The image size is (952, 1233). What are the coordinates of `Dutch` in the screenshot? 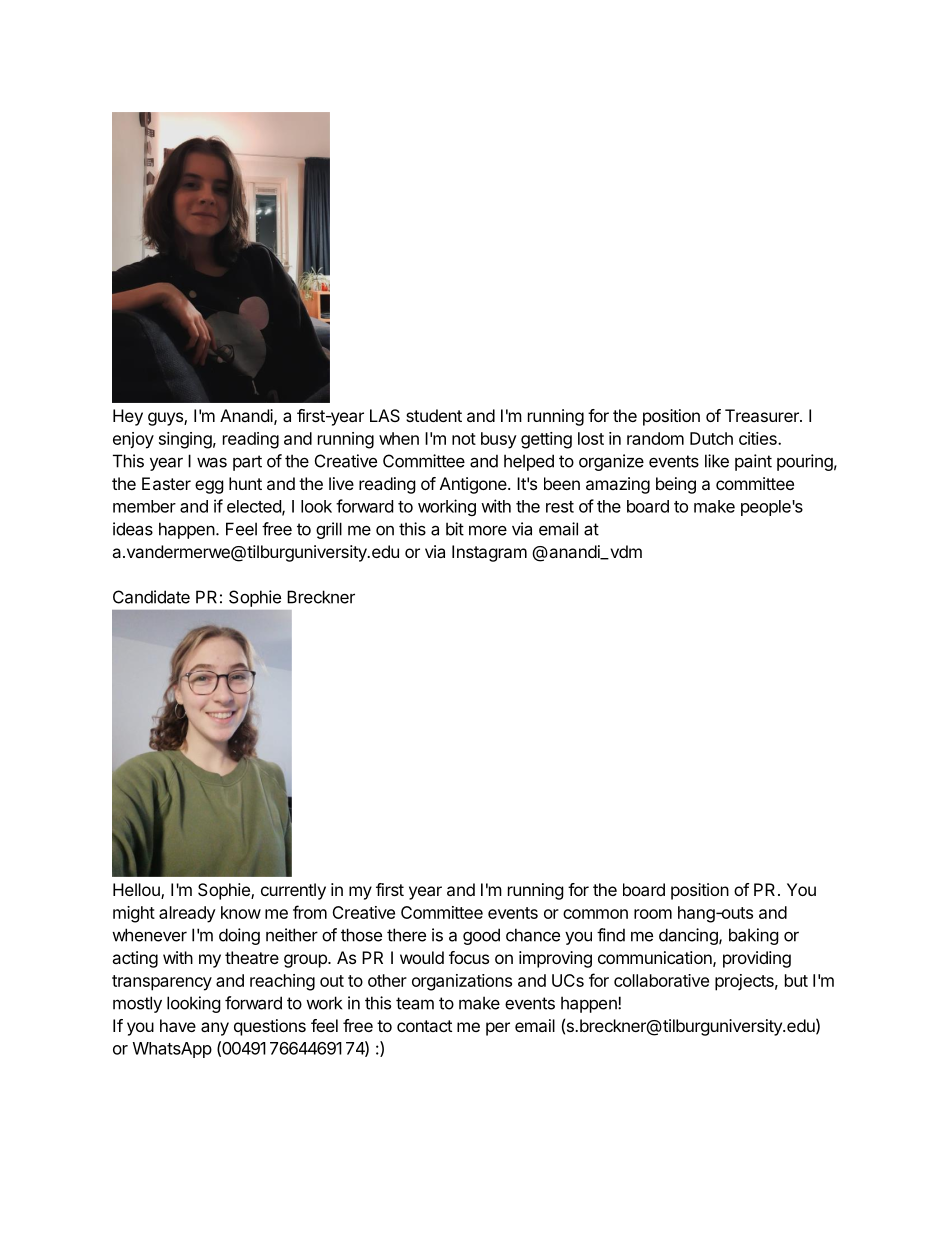 It's located at (711, 438).
